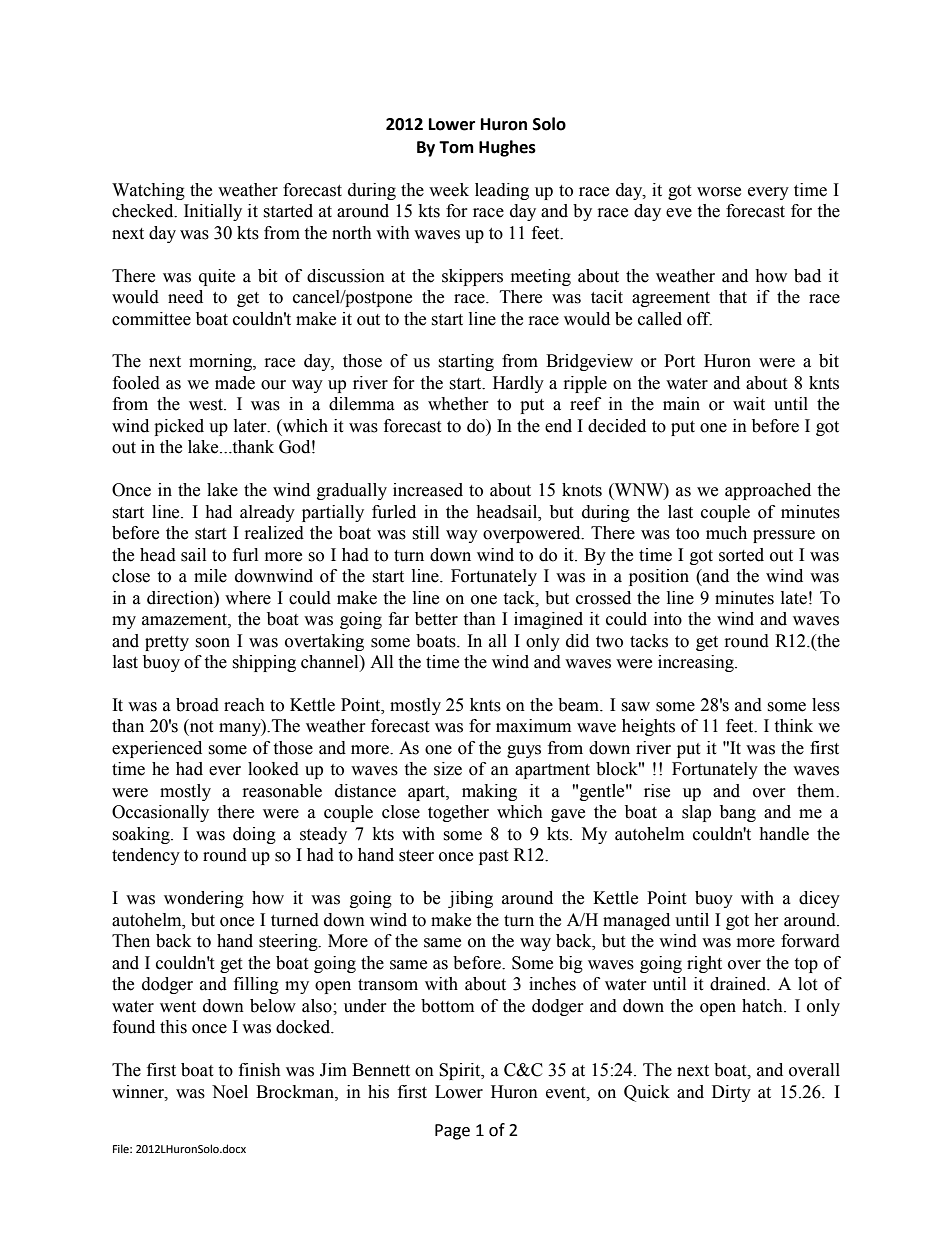 The height and width of the screenshot is (1233, 952). What do you see at coordinates (493, 857) in the screenshot?
I see `past` at bounding box center [493, 857].
